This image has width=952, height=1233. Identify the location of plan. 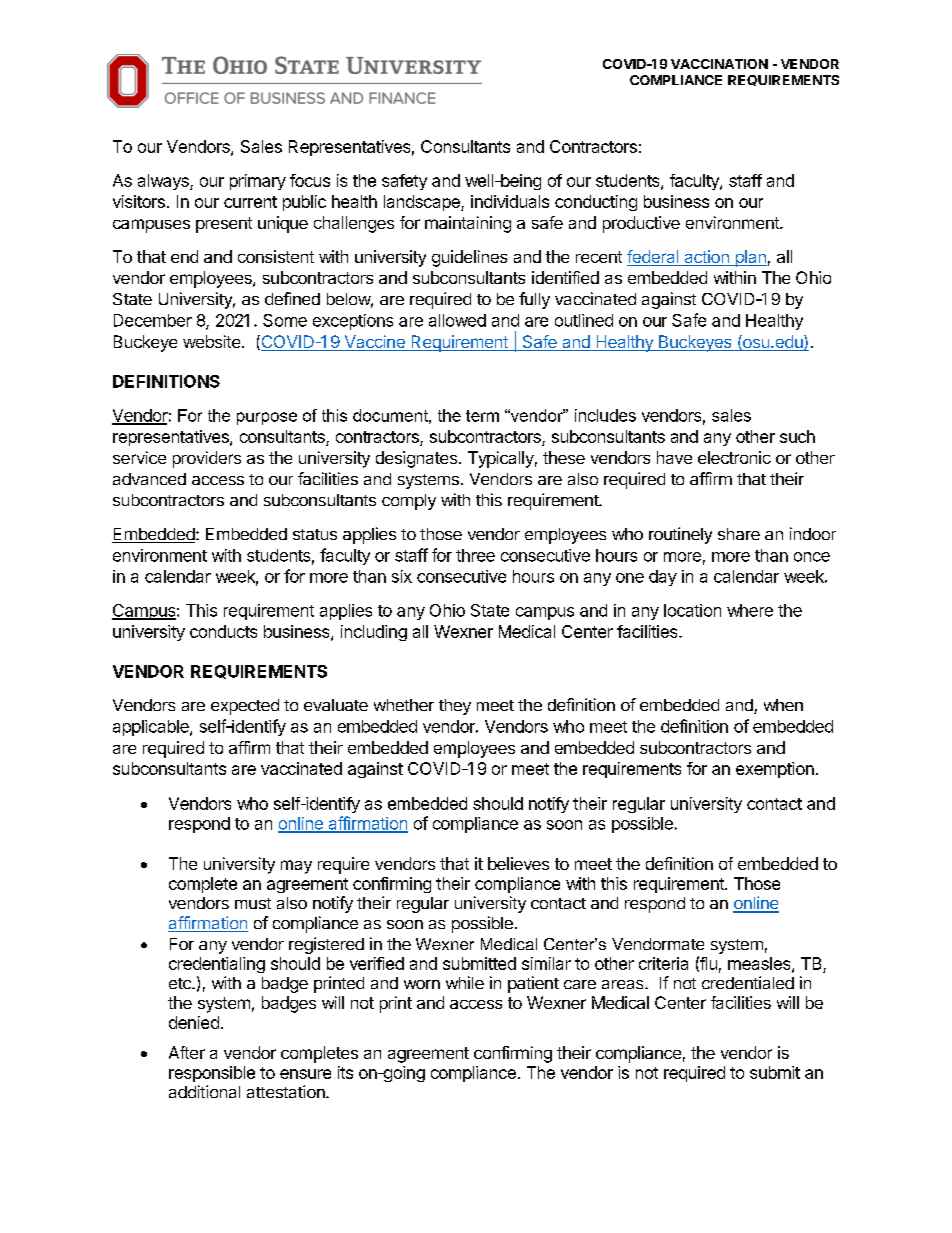
(750, 258).
